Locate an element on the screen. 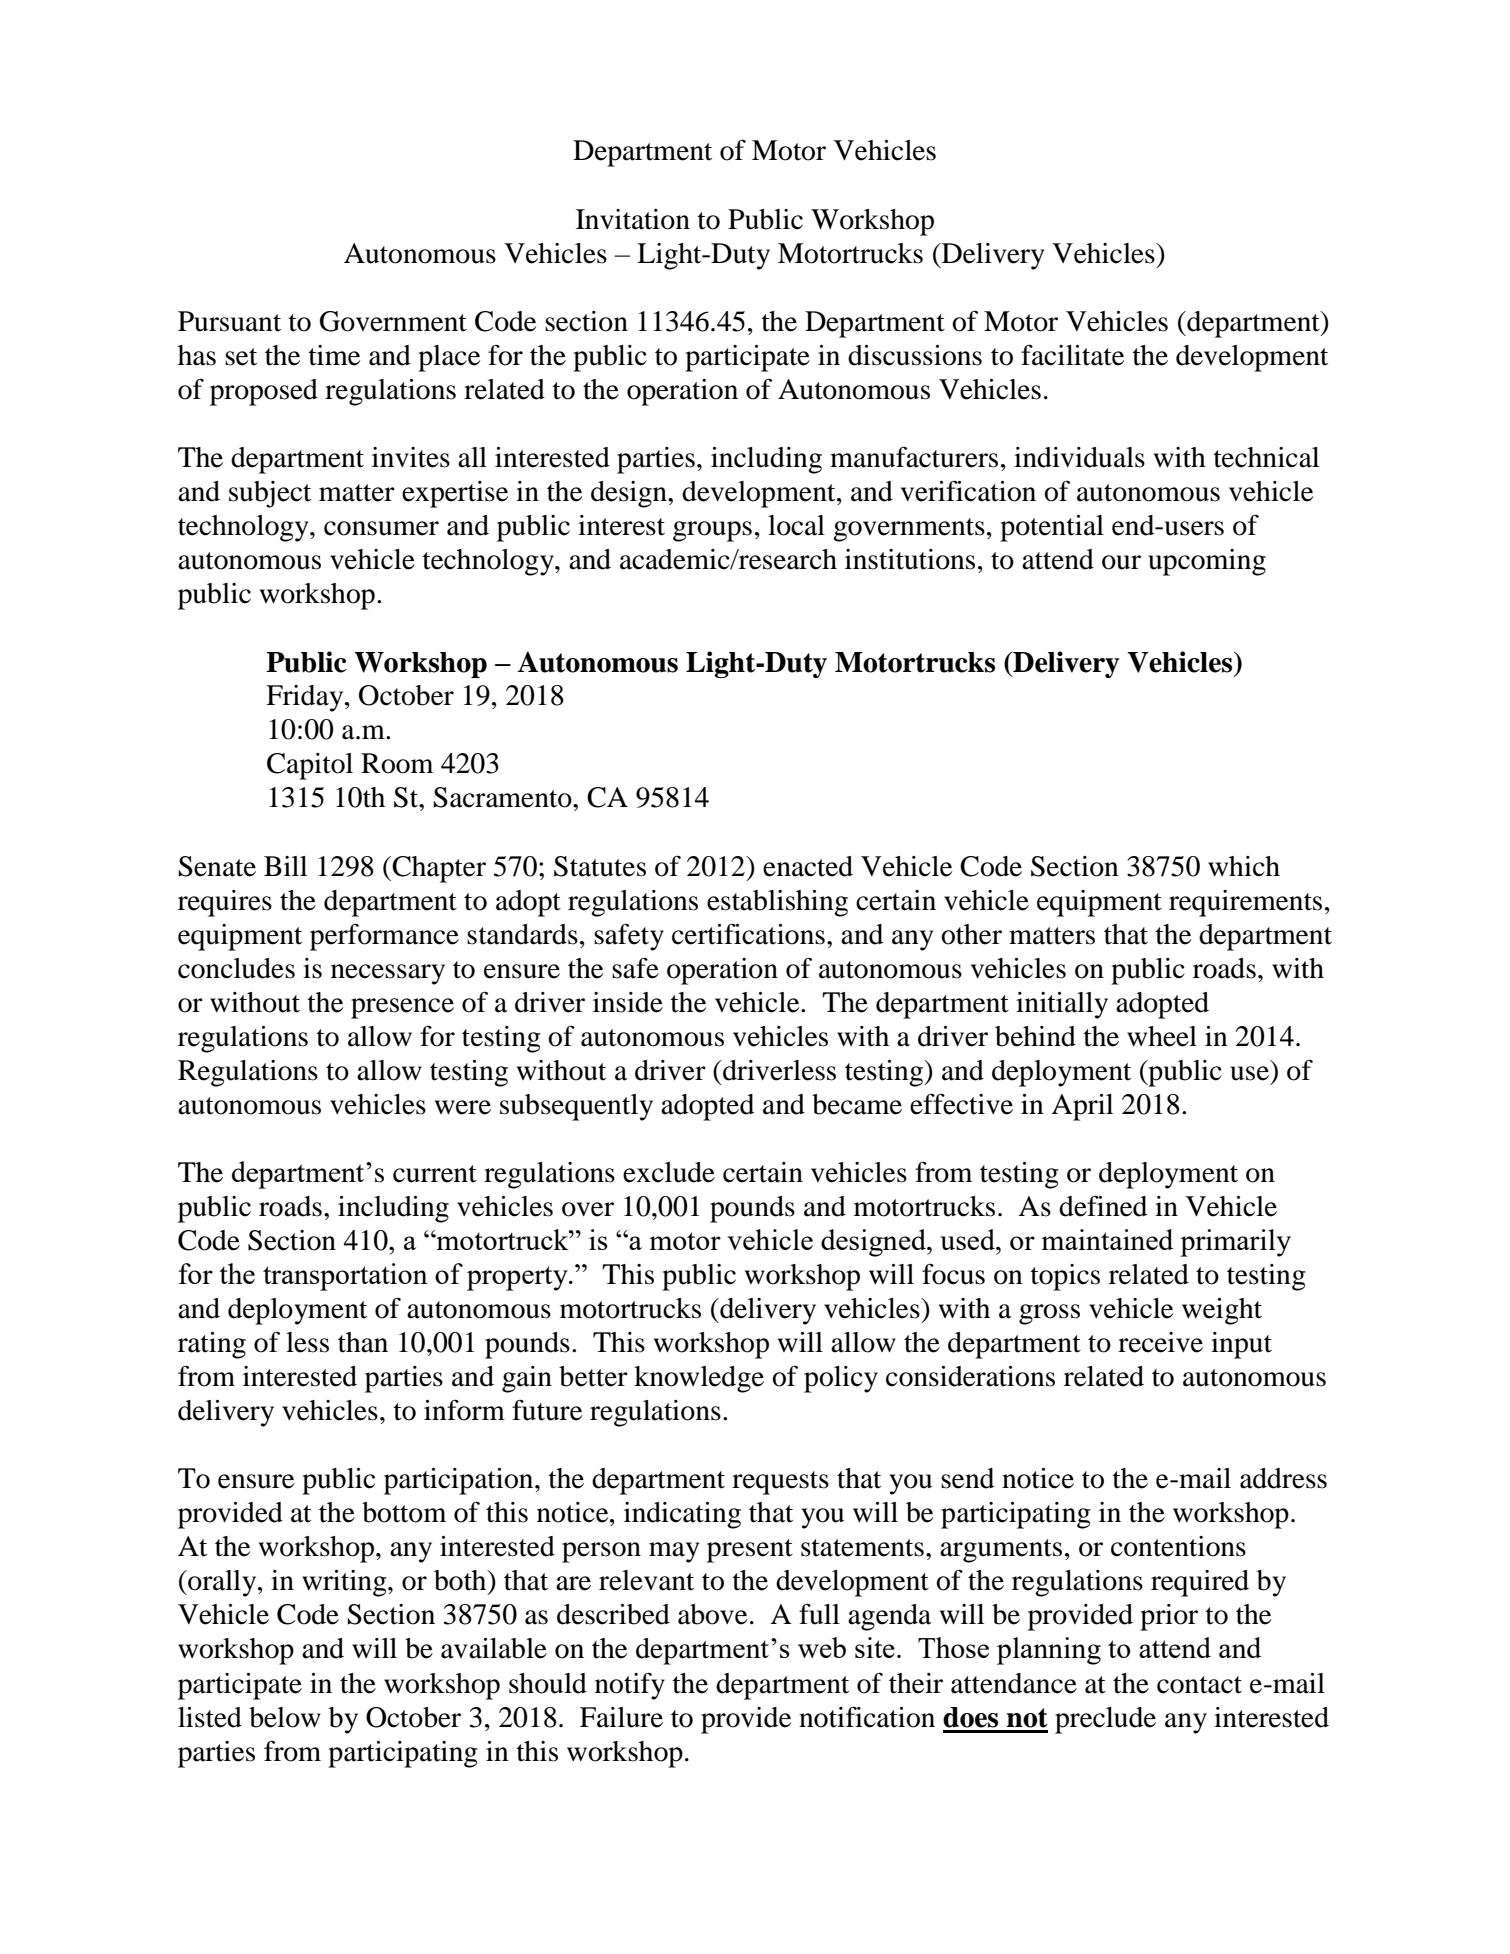 This screenshot has height=1954, width=1510. Pursuant is located at coordinates (229, 321).
